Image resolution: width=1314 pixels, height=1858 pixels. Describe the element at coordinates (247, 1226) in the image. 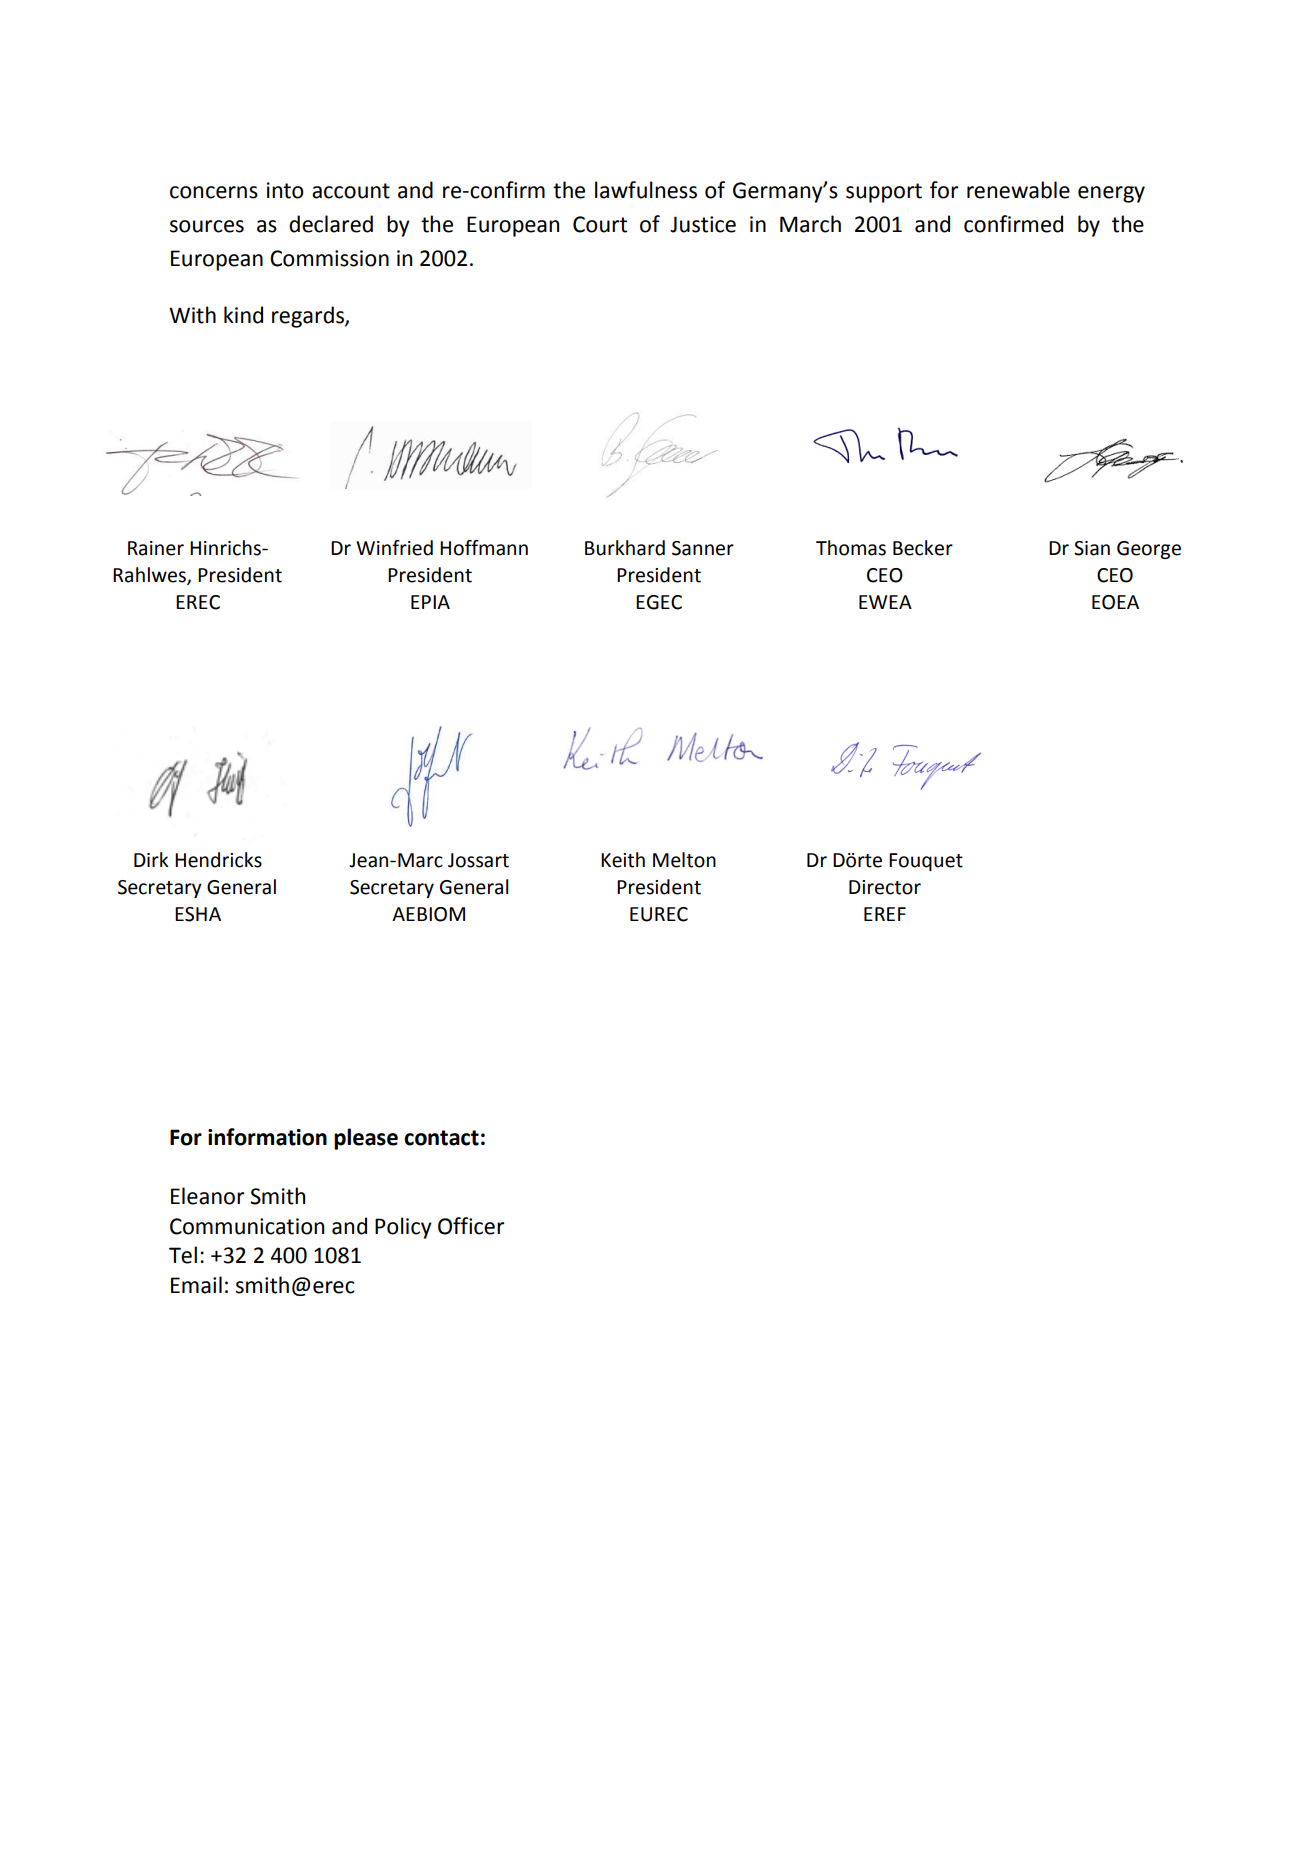

I see `Communication` at that location.
